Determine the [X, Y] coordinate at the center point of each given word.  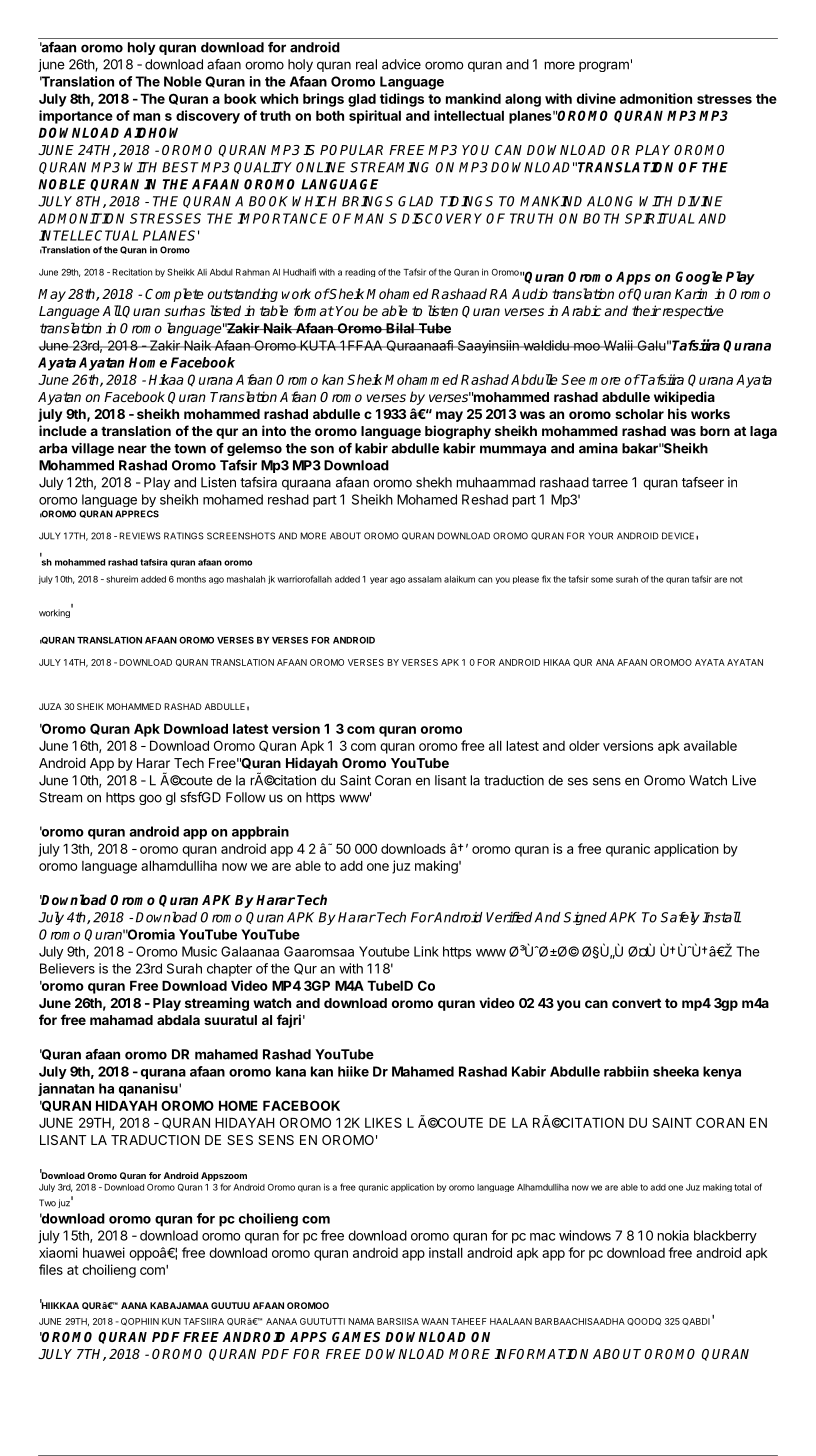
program [604, 66]
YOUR [600, 536]
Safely [680, 918]
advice [401, 64]
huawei [104, 1252]
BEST [182, 167]
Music [199, 951]
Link [426, 951]
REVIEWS [140, 536]
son [322, 449]
